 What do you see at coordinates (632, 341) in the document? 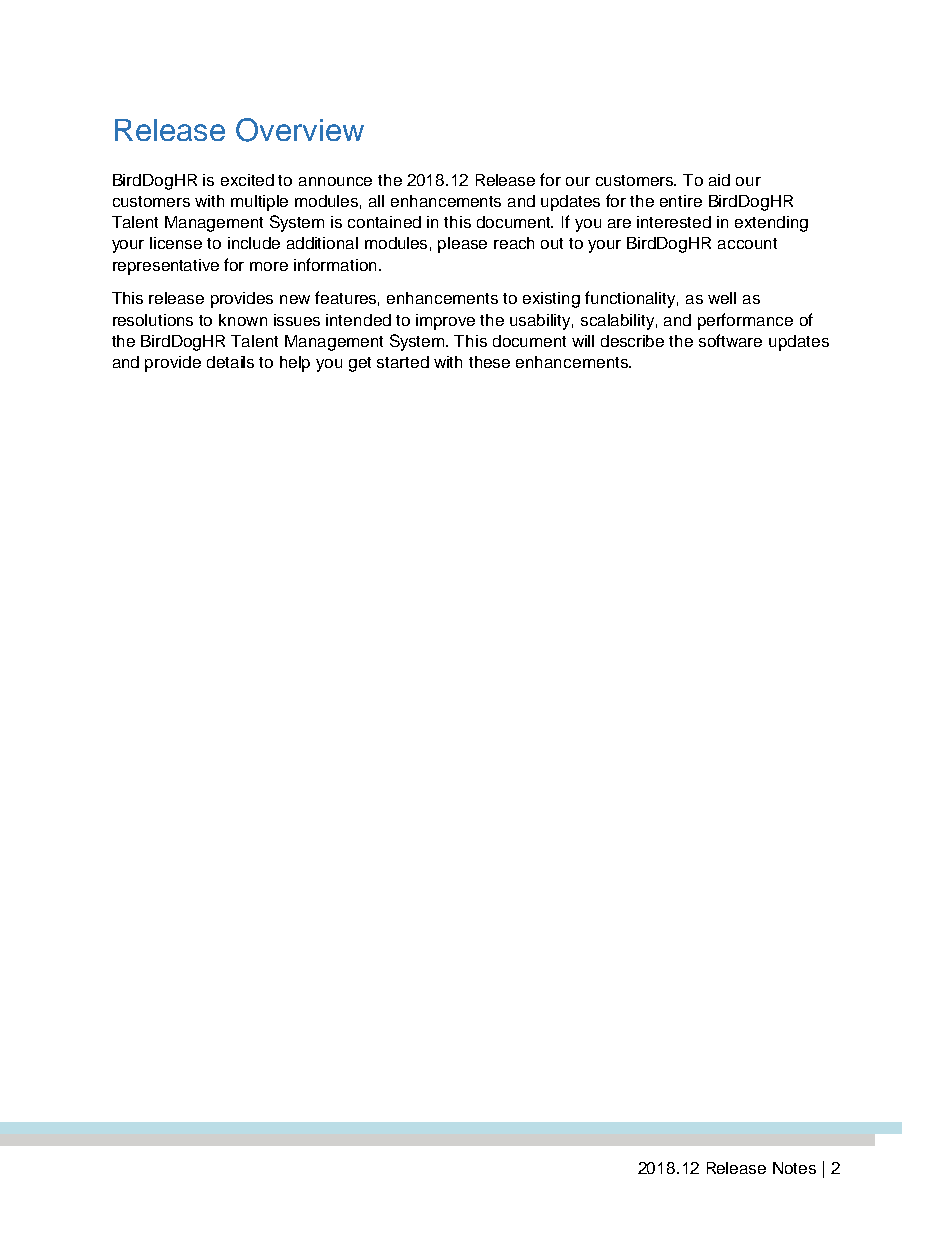
I see `describe` at bounding box center [632, 341].
